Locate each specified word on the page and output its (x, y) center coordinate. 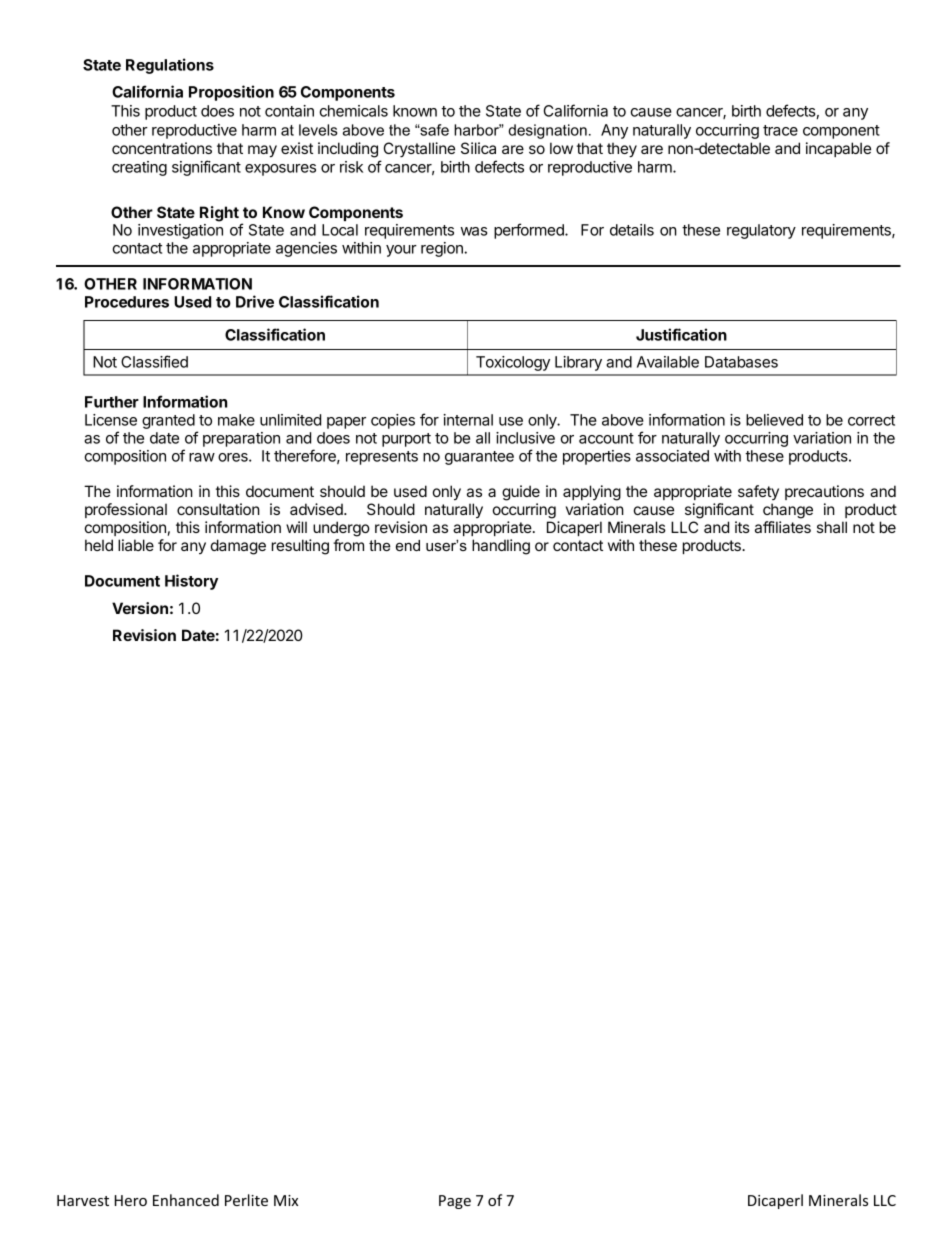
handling (501, 547)
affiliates (783, 527)
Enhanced (186, 1200)
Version (140, 608)
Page (455, 1202)
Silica (478, 148)
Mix (286, 1200)
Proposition (231, 93)
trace (780, 130)
